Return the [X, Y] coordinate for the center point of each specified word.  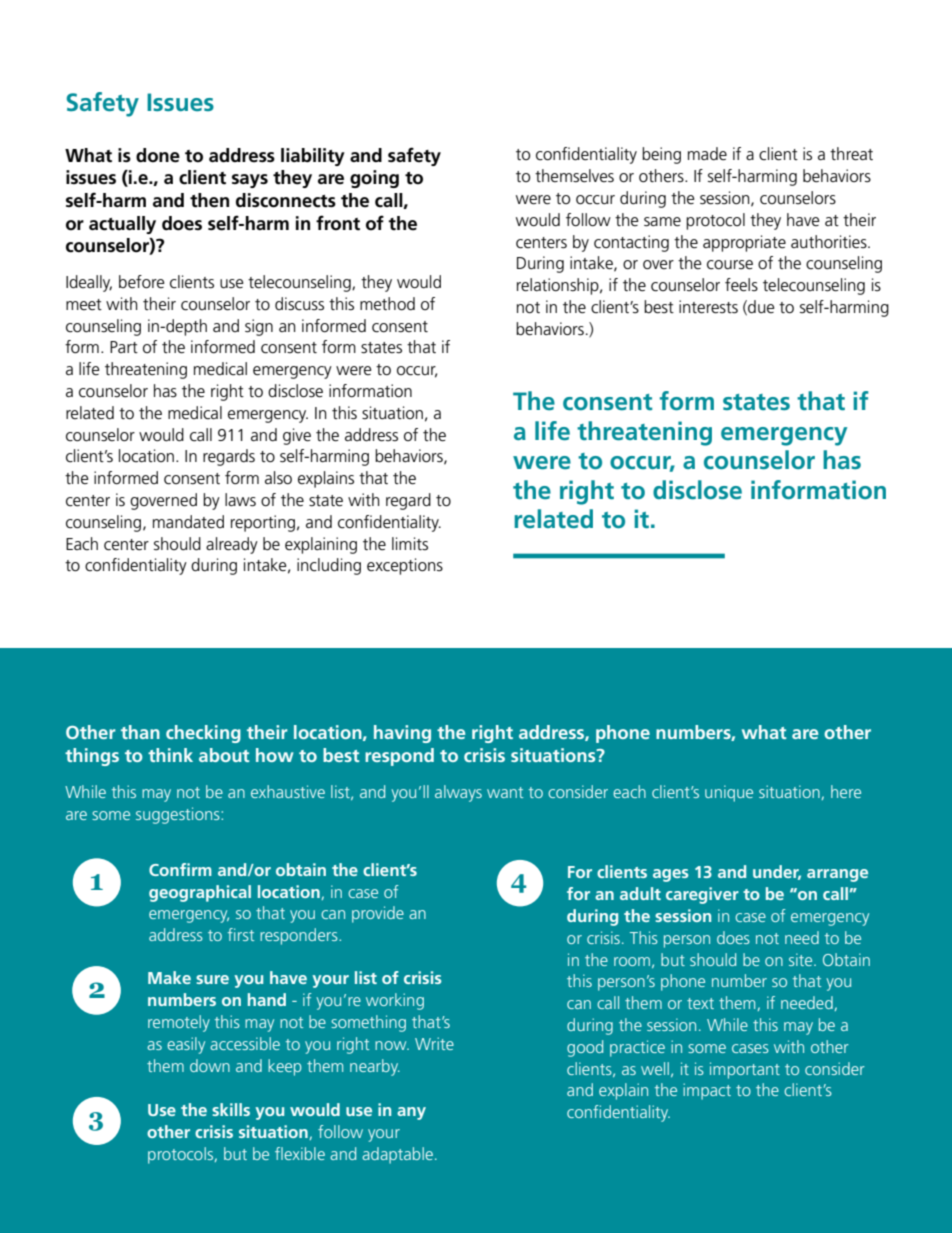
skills [231, 1109]
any [411, 1113]
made [707, 153]
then [209, 200]
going [374, 179]
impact [707, 1091]
